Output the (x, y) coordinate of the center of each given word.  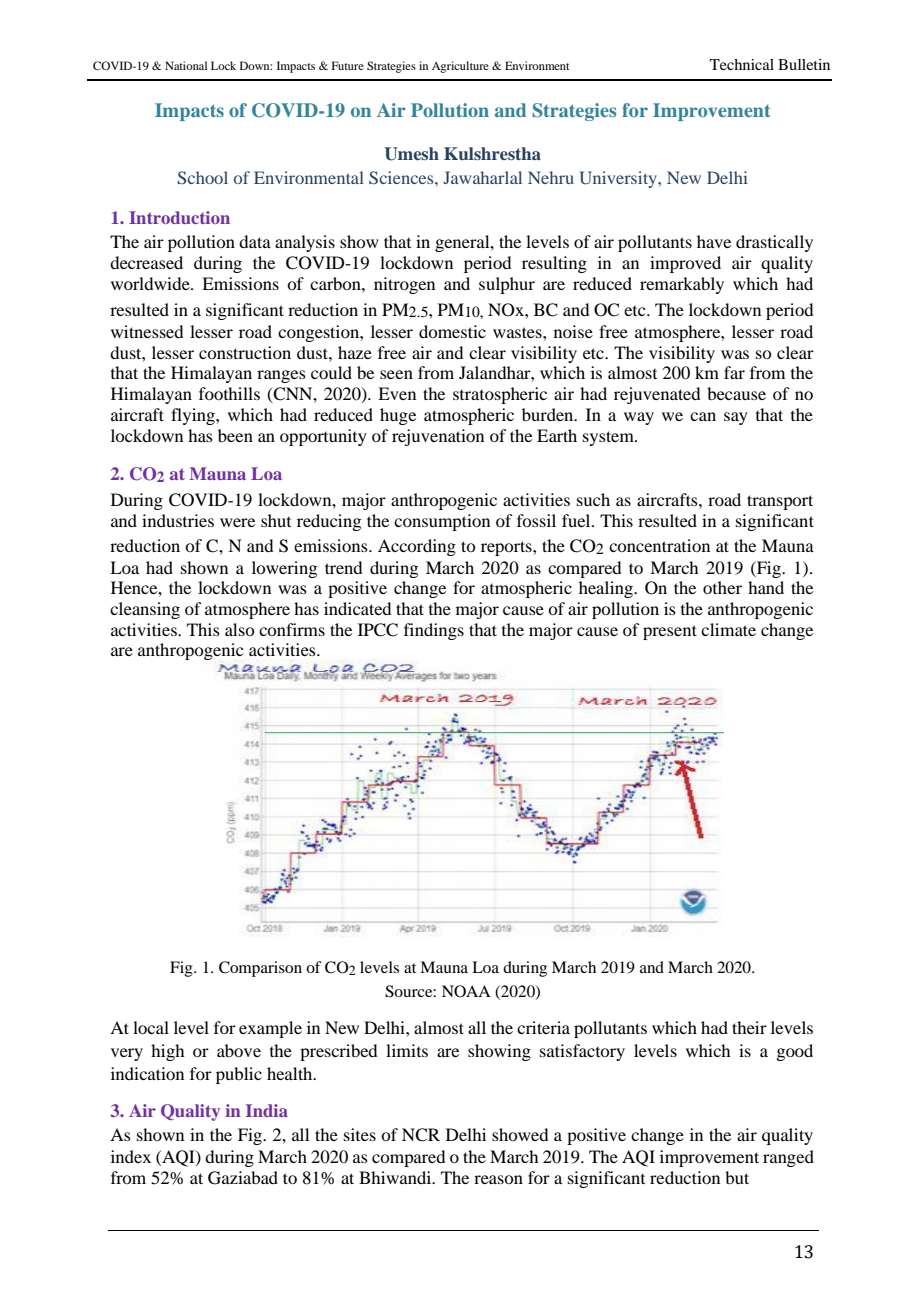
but (737, 1177)
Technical (742, 64)
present (670, 632)
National (186, 65)
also (240, 629)
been (235, 435)
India (267, 1110)
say (736, 418)
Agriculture (460, 67)
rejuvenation (438, 437)
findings (434, 631)
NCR (421, 1135)
